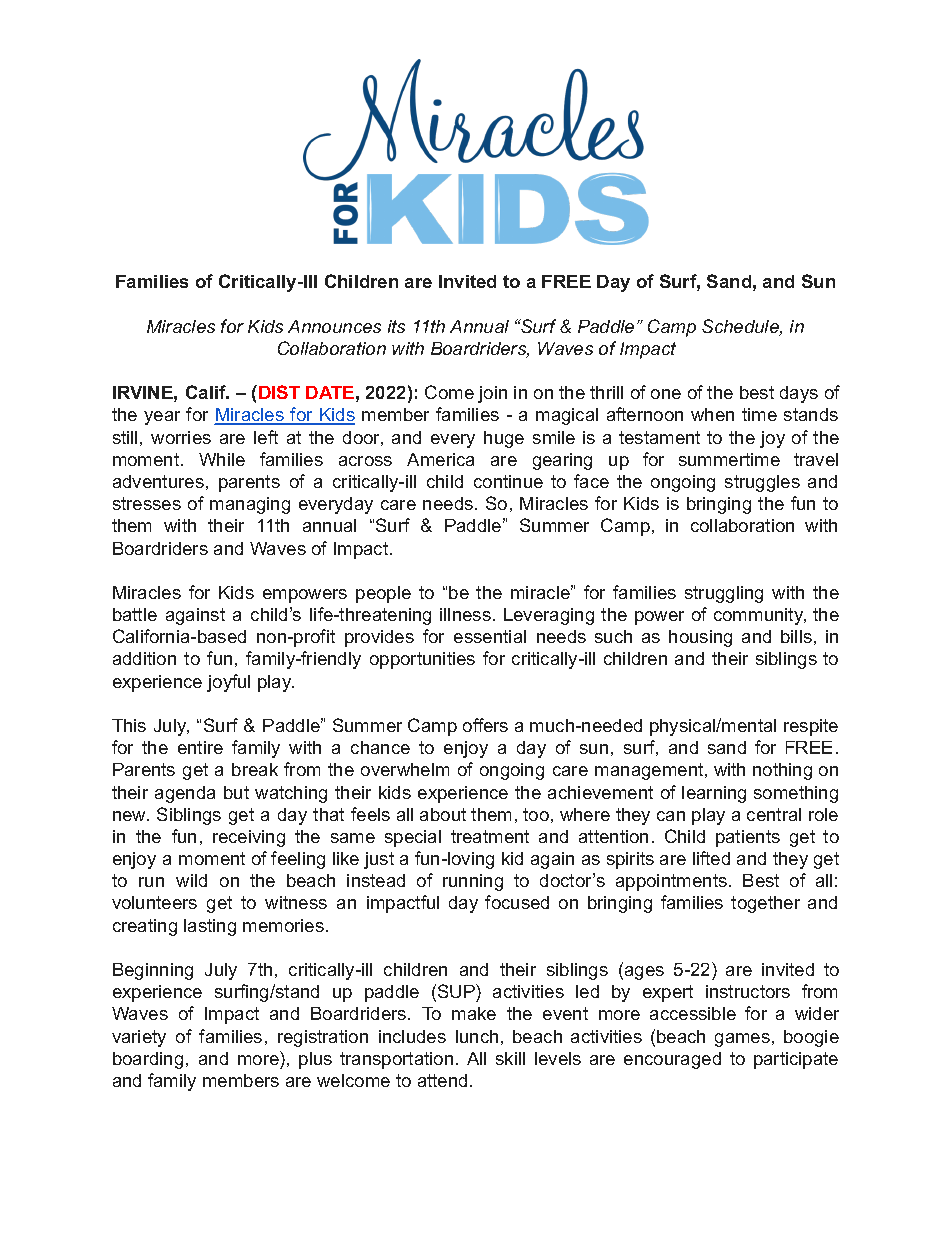 This document has width=952, height=1233. Describe the element at coordinates (249, 838) in the document. I see `receiving` at that location.
